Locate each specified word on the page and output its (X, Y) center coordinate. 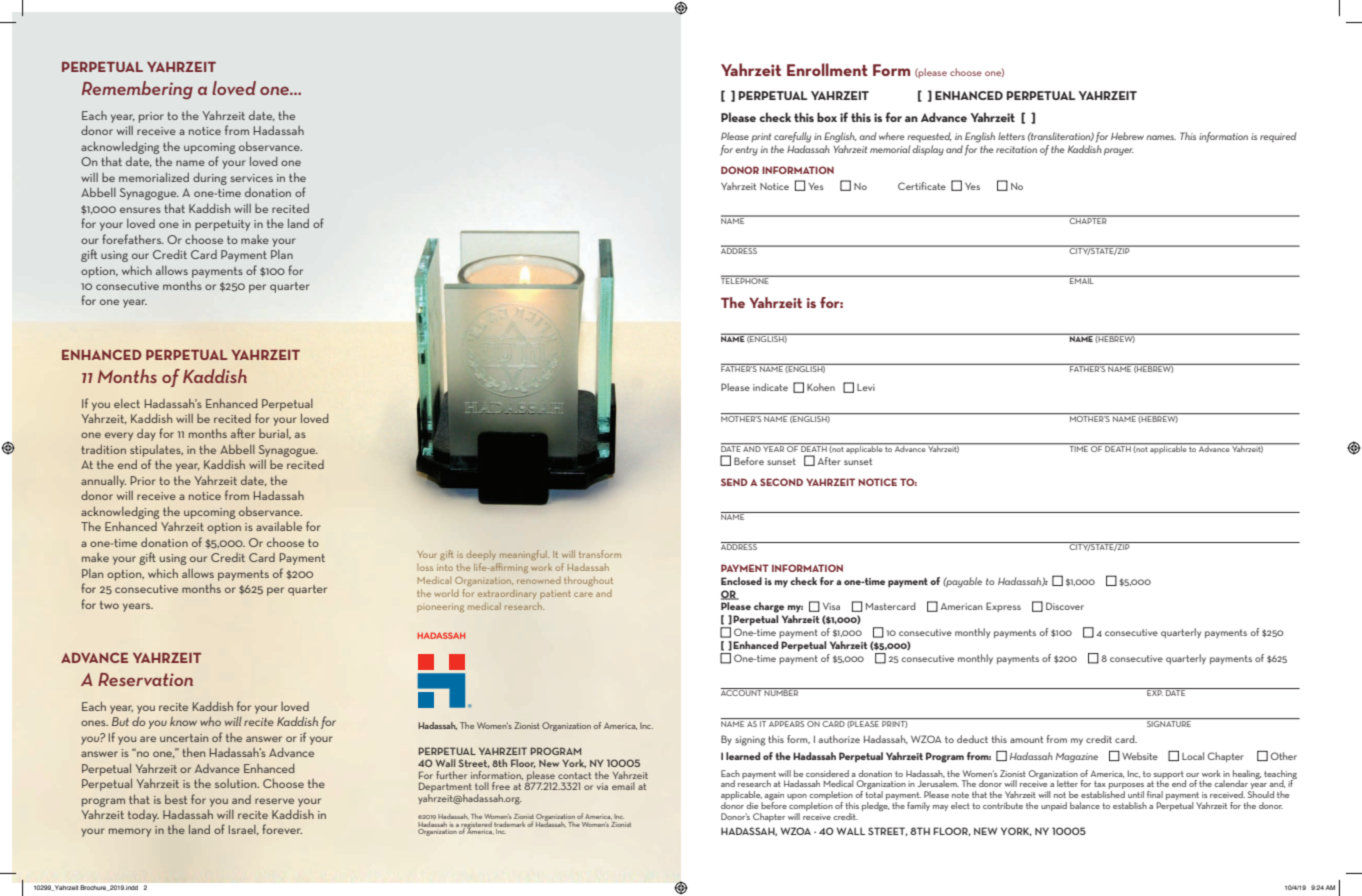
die (752, 805)
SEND (734, 482)
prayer (1119, 152)
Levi (866, 387)
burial (274, 434)
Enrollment (827, 69)
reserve (274, 801)
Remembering (137, 90)
